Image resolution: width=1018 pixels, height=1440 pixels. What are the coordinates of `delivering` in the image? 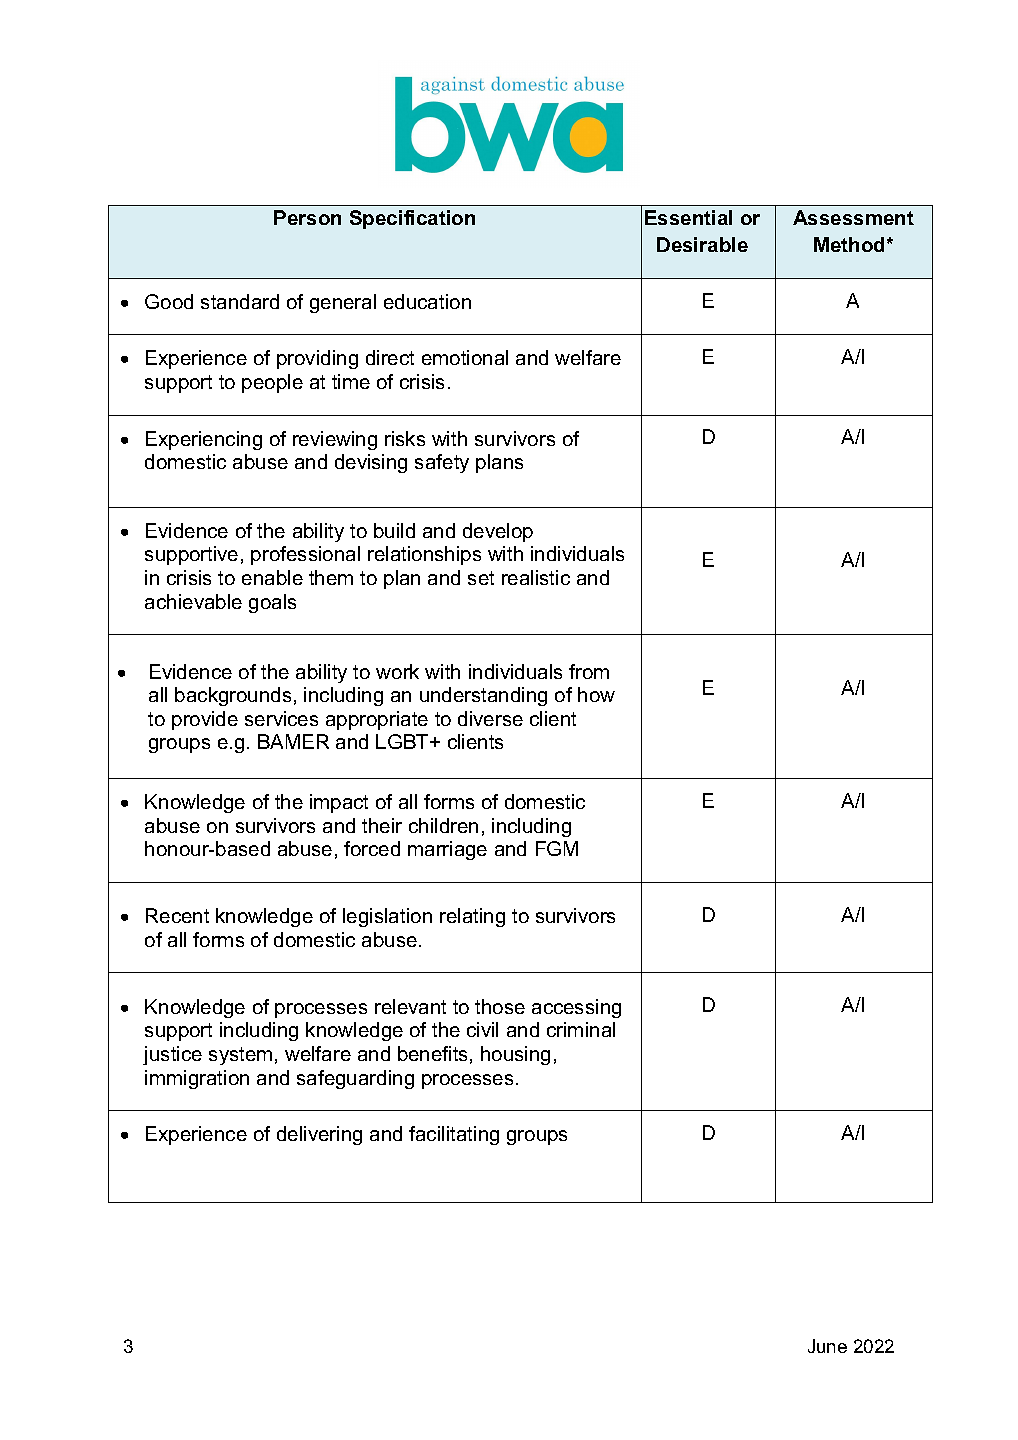 It's located at (319, 1135).
